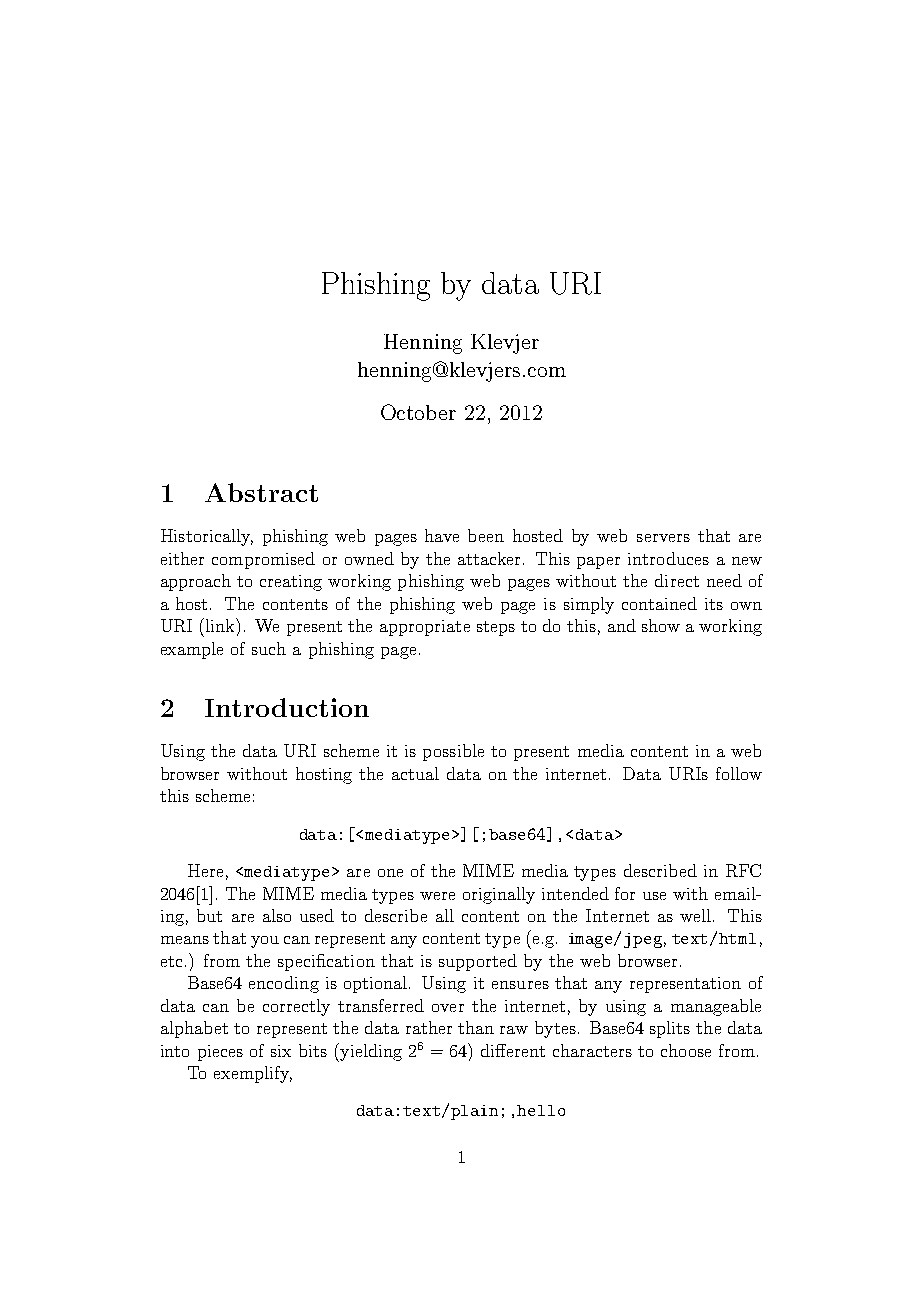  What do you see at coordinates (695, 915) in the page?
I see `well` at bounding box center [695, 915].
